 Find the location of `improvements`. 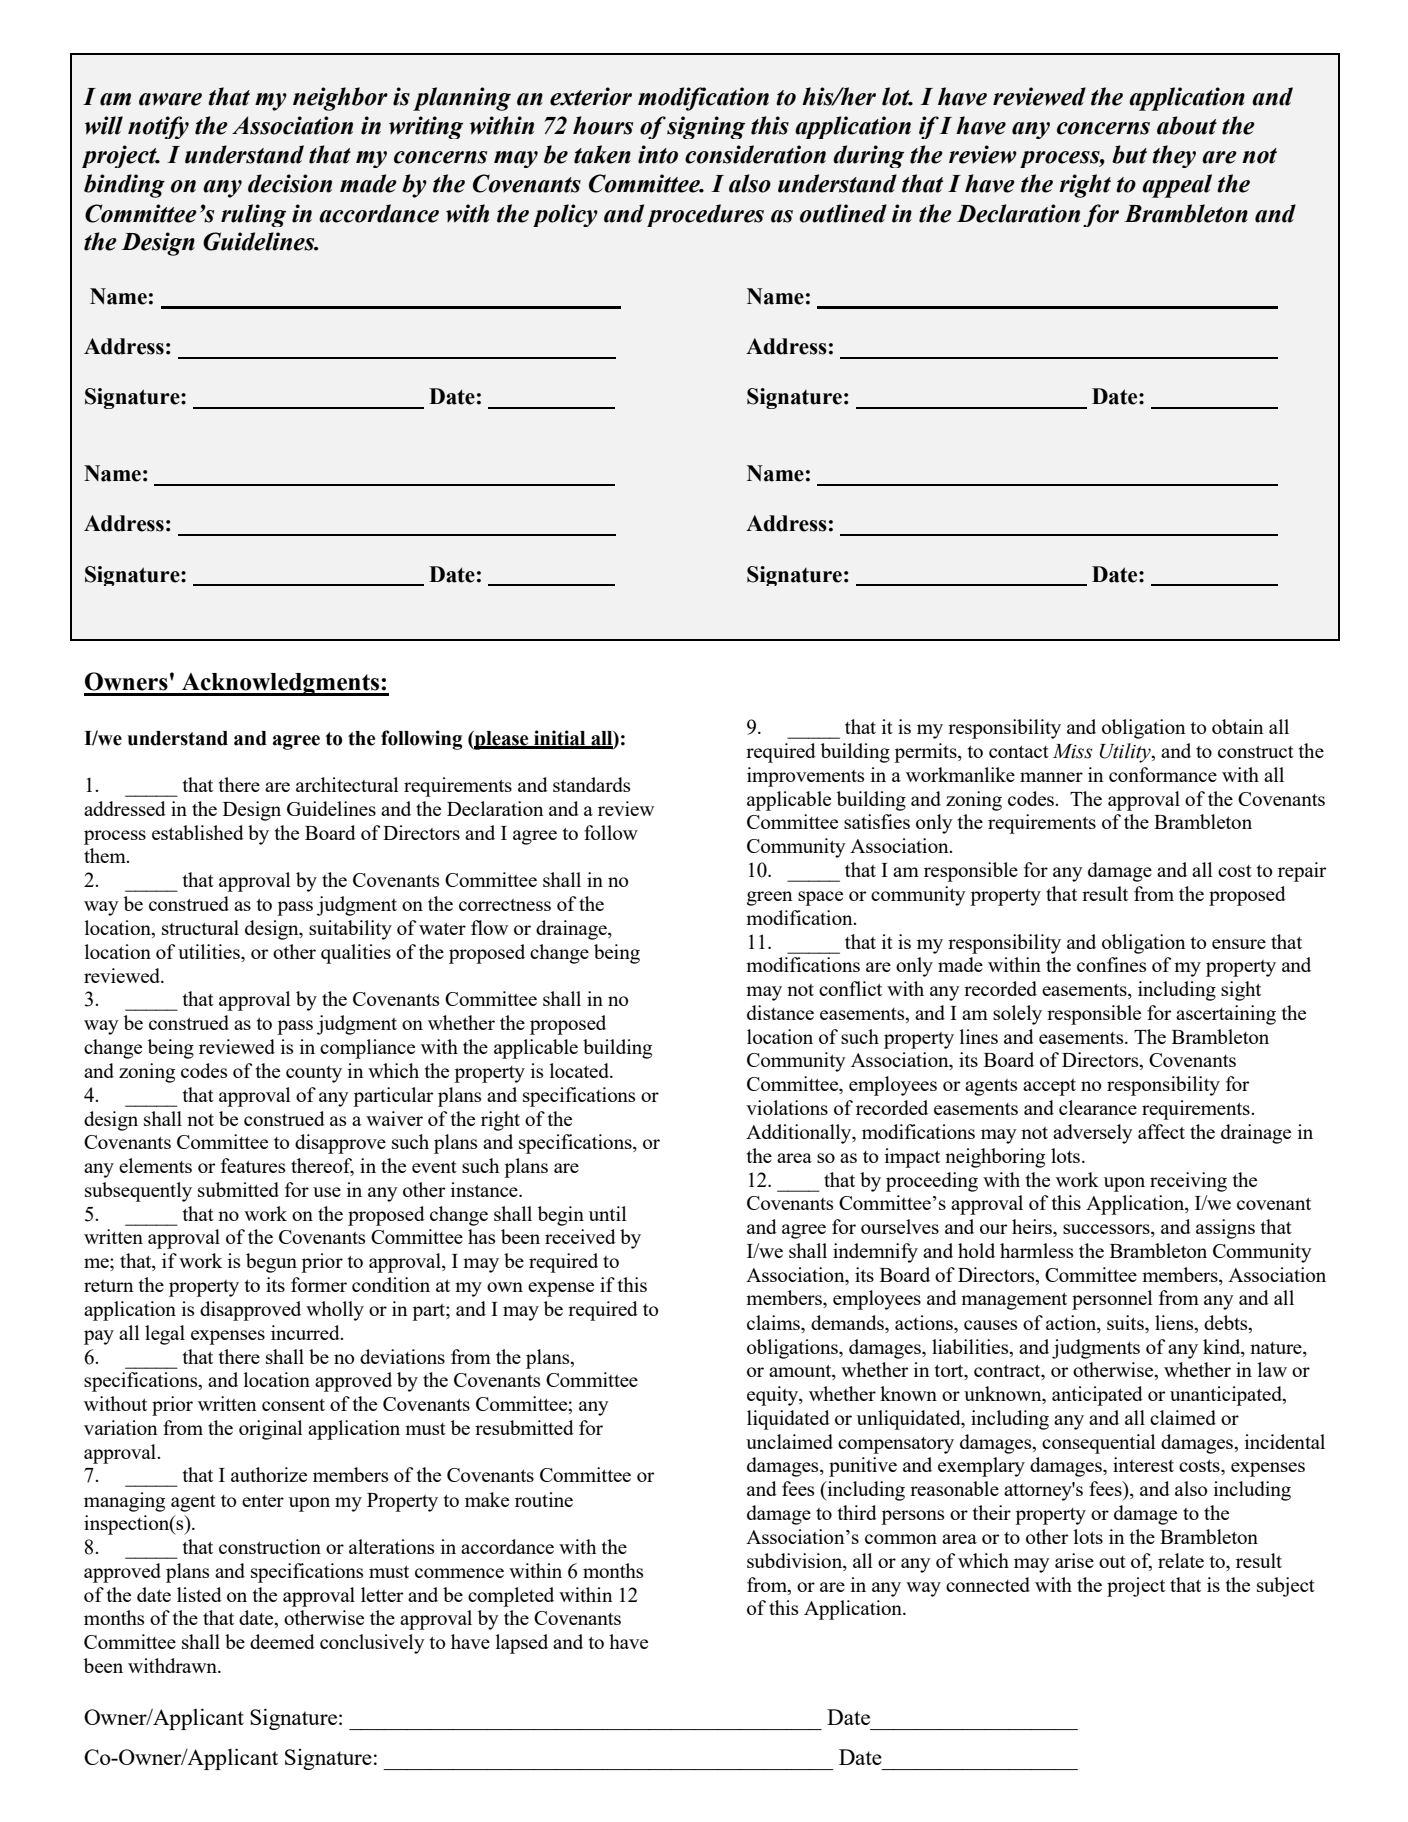

improvements is located at coordinates (805, 777).
